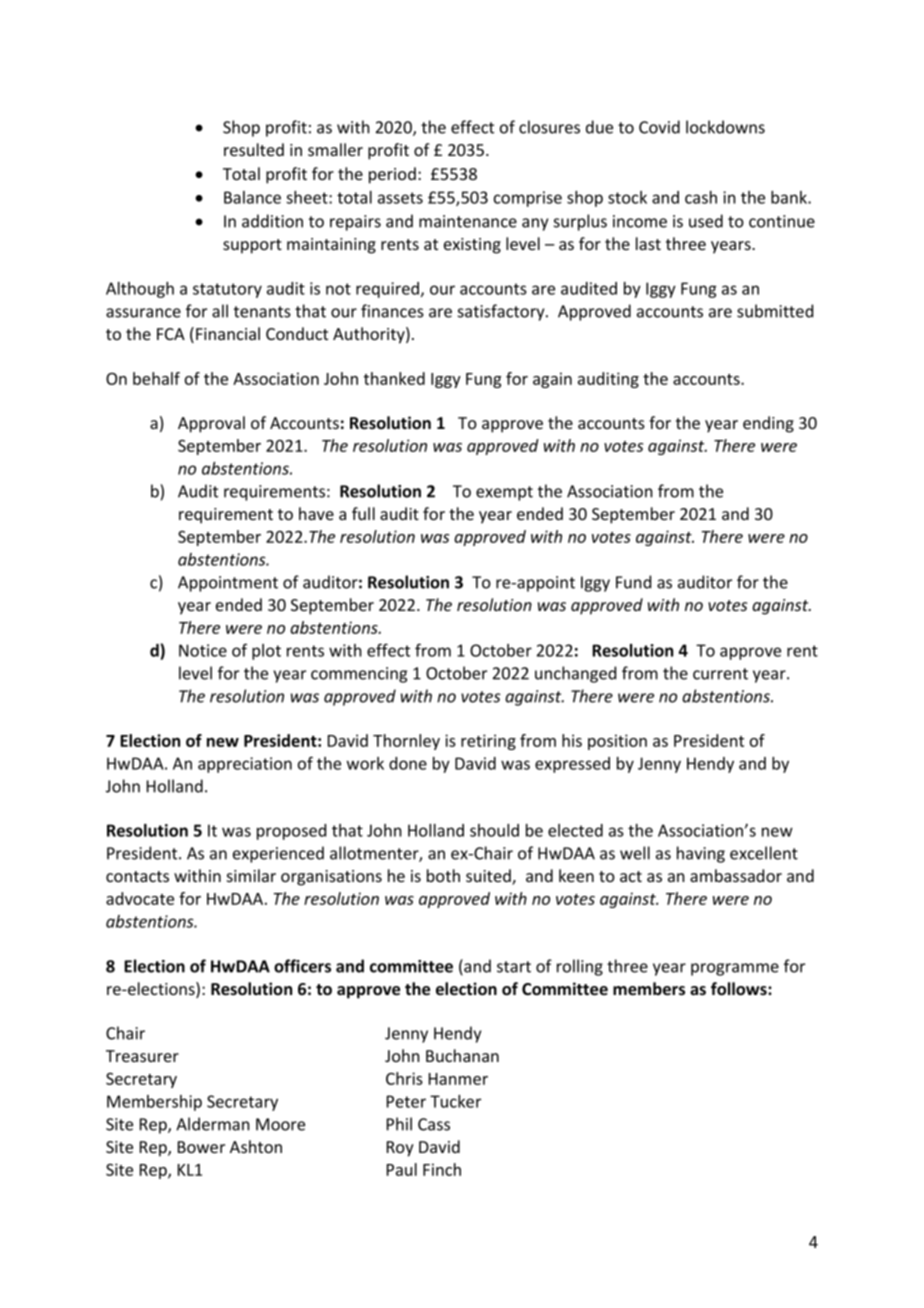 This screenshot has width=924, height=1308. I want to click on Bower, so click(201, 1147).
